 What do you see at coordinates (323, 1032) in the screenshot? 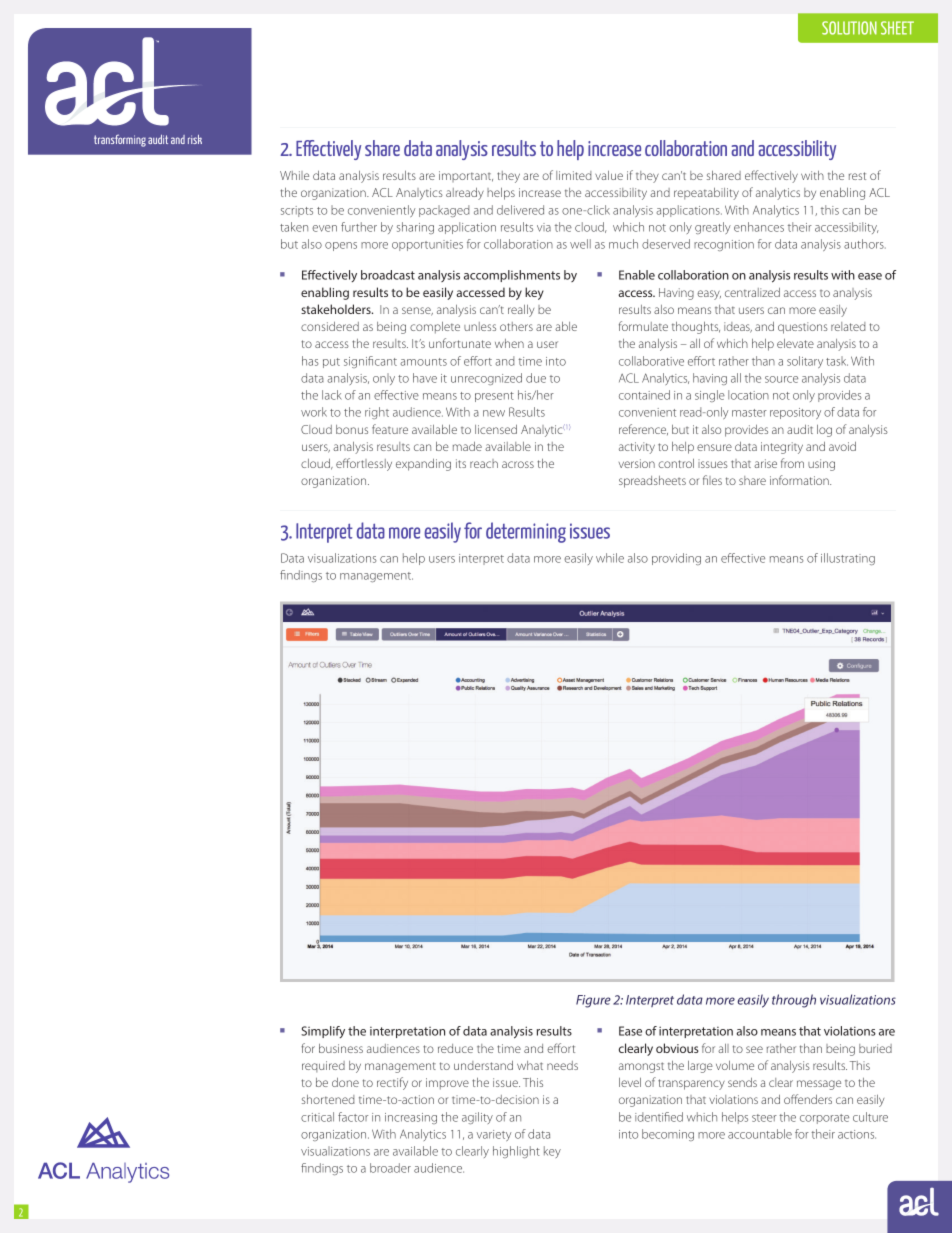
I see `Simplify` at bounding box center [323, 1032].
